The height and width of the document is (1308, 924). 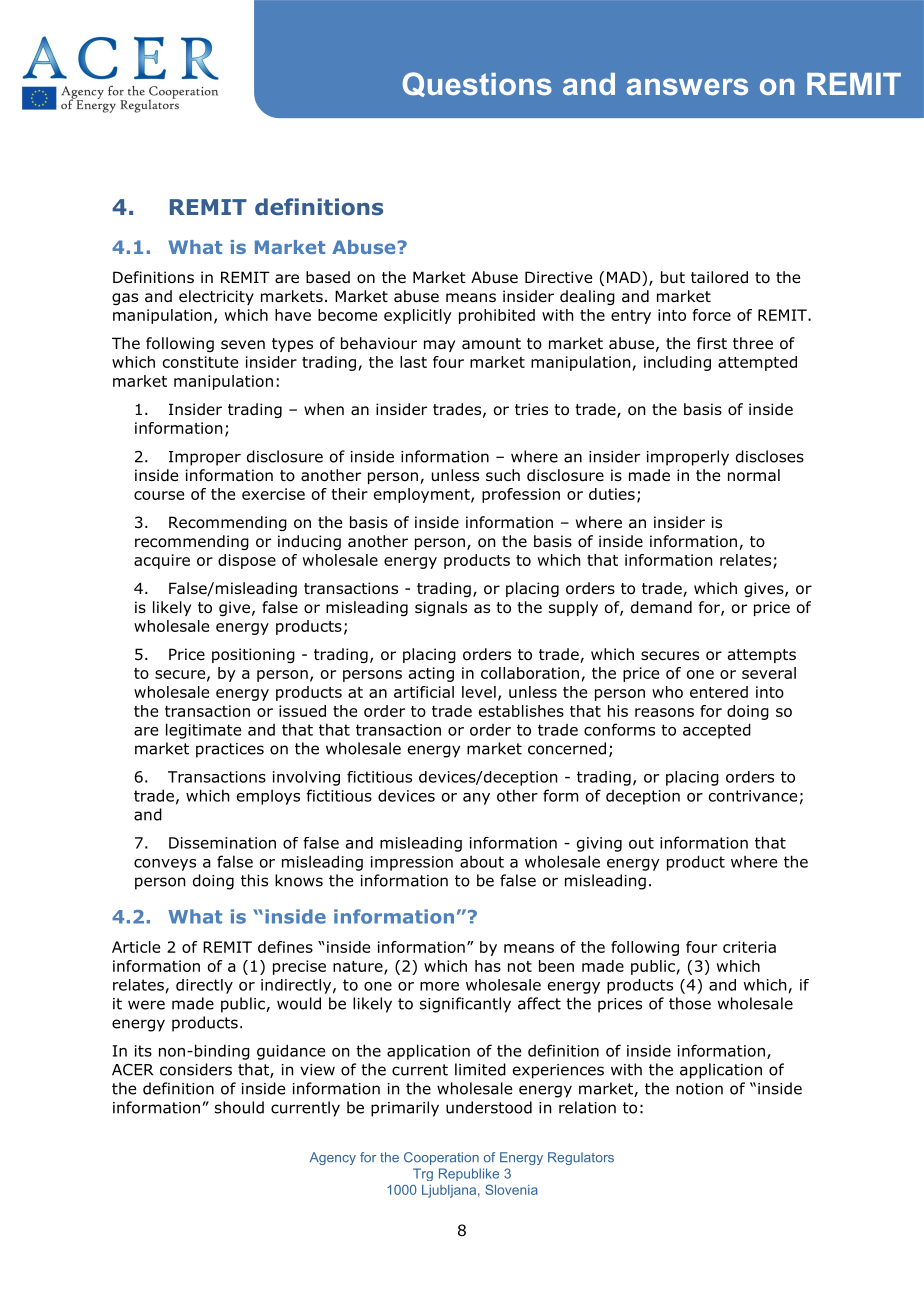 What do you see at coordinates (687, 86) in the document?
I see `answers` at bounding box center [687, 86].
